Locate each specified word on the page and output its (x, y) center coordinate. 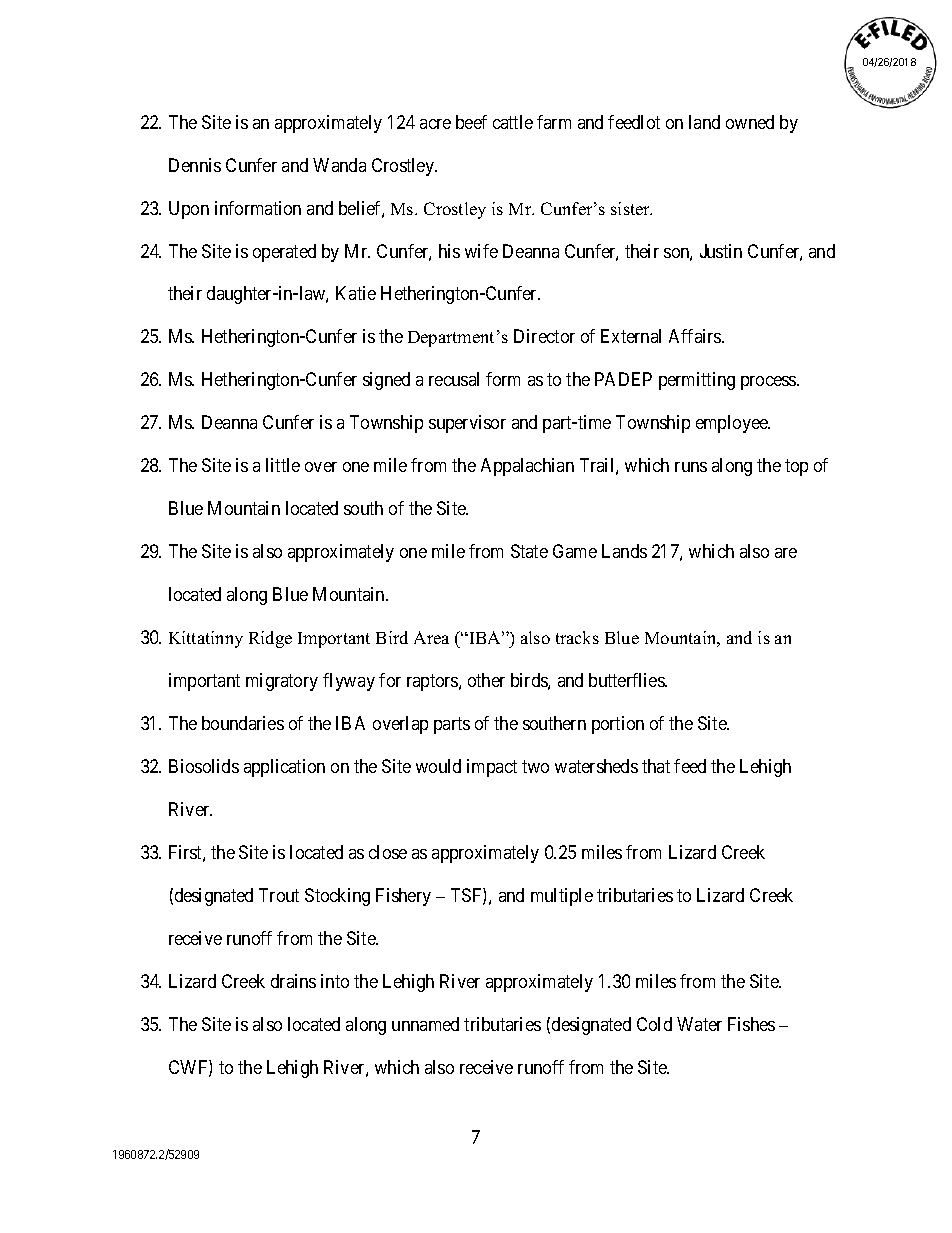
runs (691, 467)
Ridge (270, 639)
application (284, 768)
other (486, 680)
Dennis (195, 165)
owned (750, 122)
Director (544, 336)
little (283, 465)
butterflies (627, 680)
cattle (513, 122)
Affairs (696, 336)
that (656, 766)
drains (293, 981)
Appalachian (527, 467)
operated (284, 253)
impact (492, 768)
